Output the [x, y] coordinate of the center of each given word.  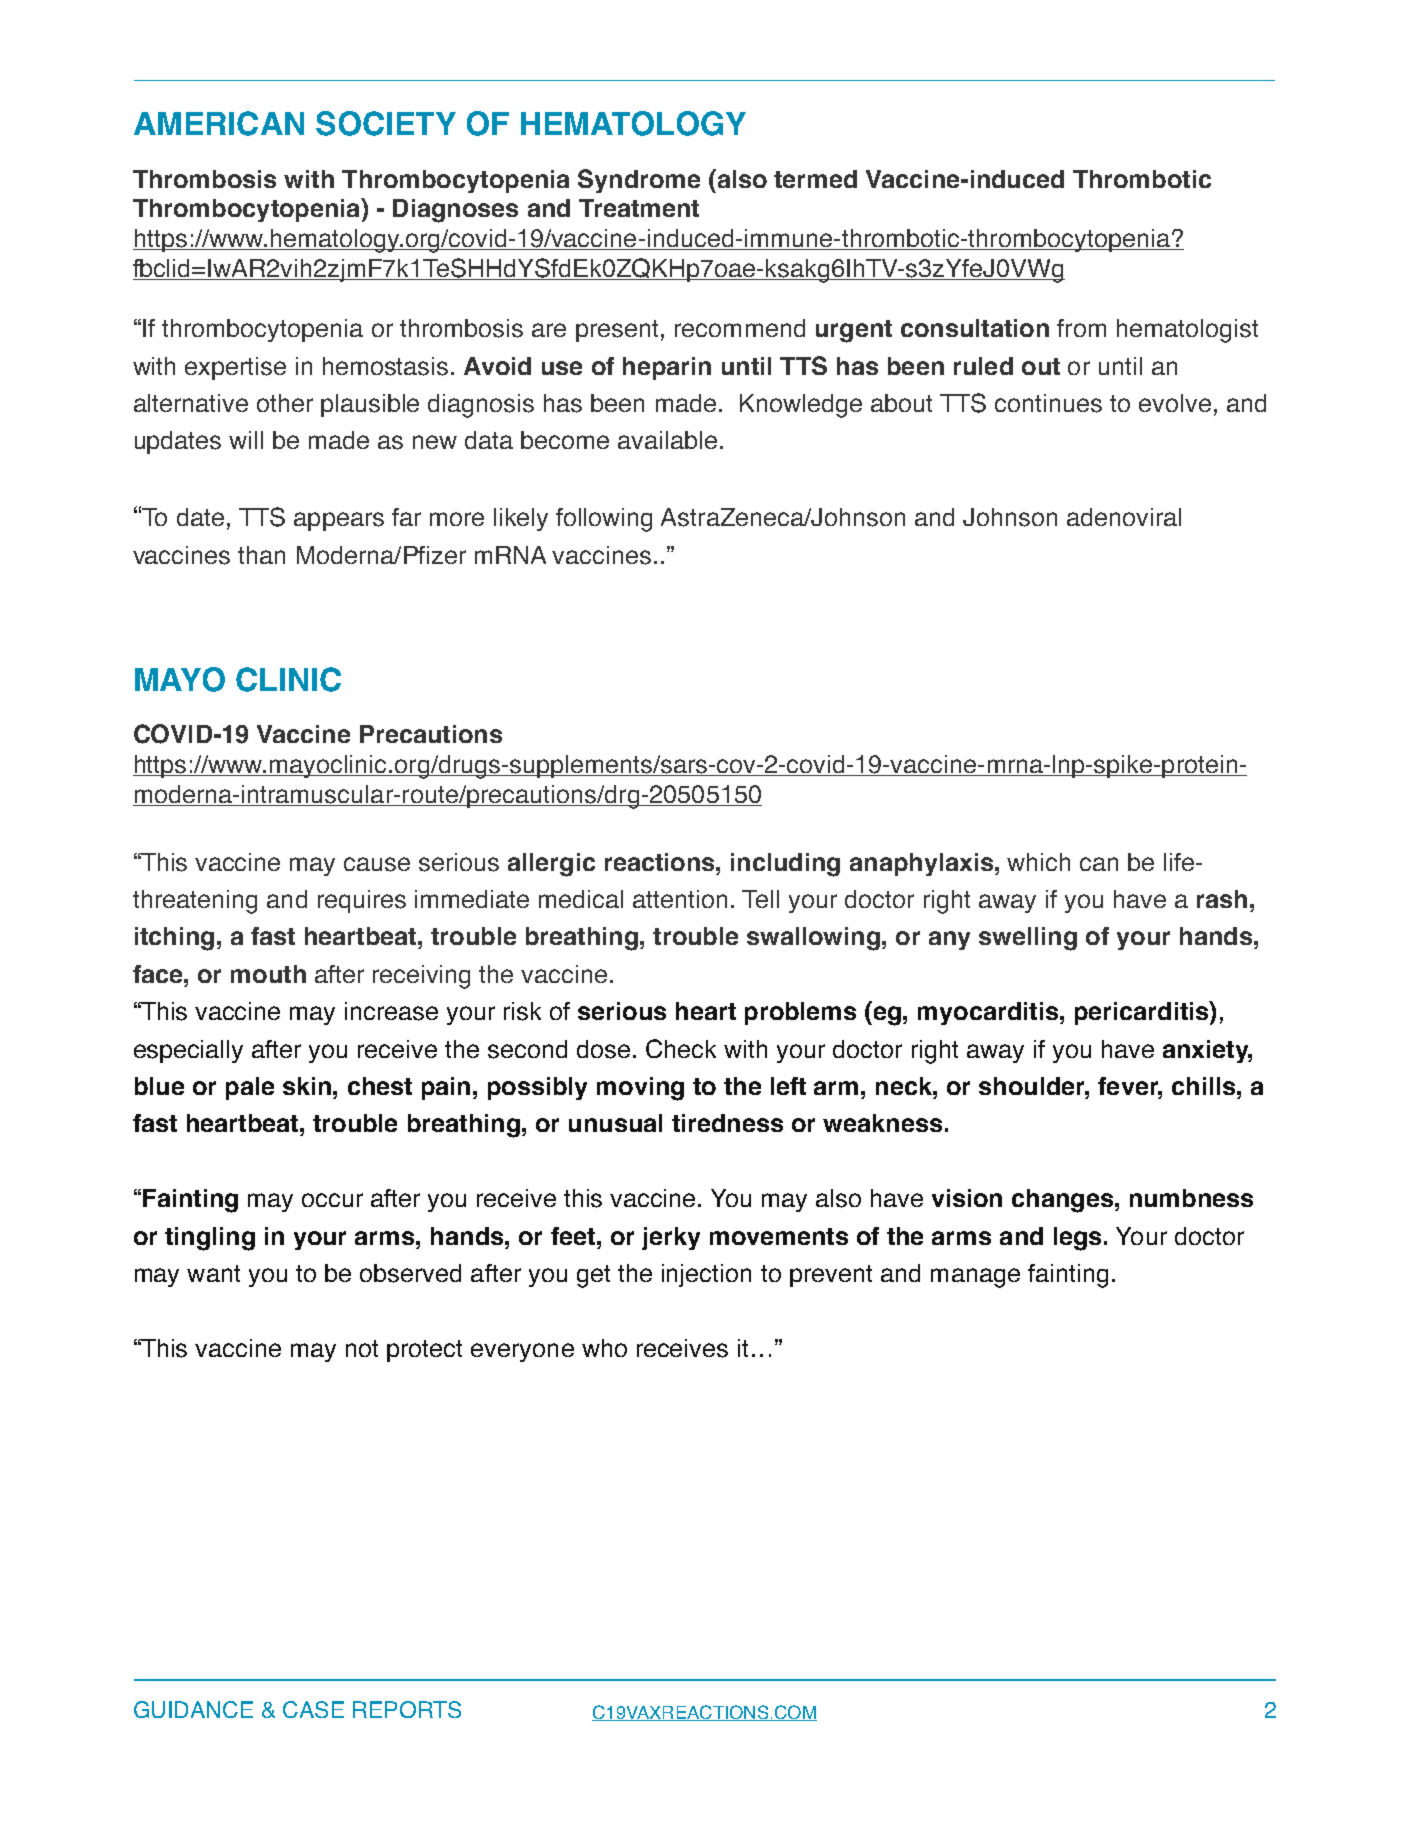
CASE [313, 1709]
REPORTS [407, 1709]
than [261, 555]
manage [975, 1278]
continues [1048, 403]
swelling [1028, 939]
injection [706, 1275]
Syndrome [639, 181]
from [1081, 328]
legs [1077, 1239]
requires [362, 901]
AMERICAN [219, 123]
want [213, 1273]
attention [680, 899]
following [604, 520]
